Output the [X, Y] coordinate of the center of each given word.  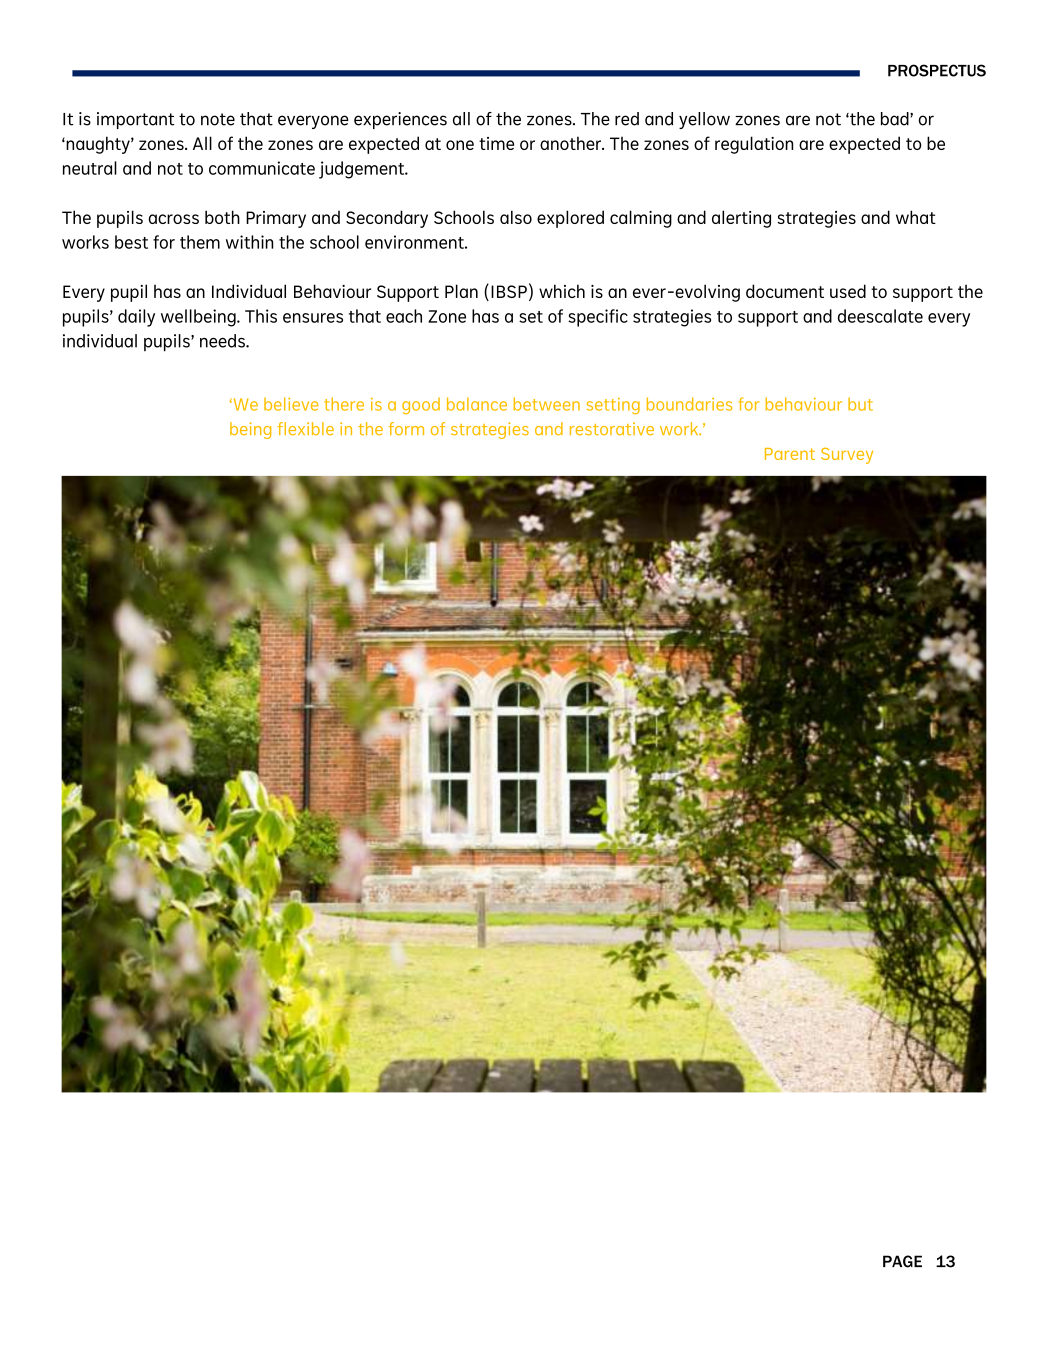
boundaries [689, 404]
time [496, 143]
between [547, 404]
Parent [790, 454]
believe [291, 404]
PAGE [902, 1261]
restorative [612, 429]
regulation [754, 145]
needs [223, 341]
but [860, 404]
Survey [847, 456]
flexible [305, 428]
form [406, 428]
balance [477, 404]
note [218, 119]
